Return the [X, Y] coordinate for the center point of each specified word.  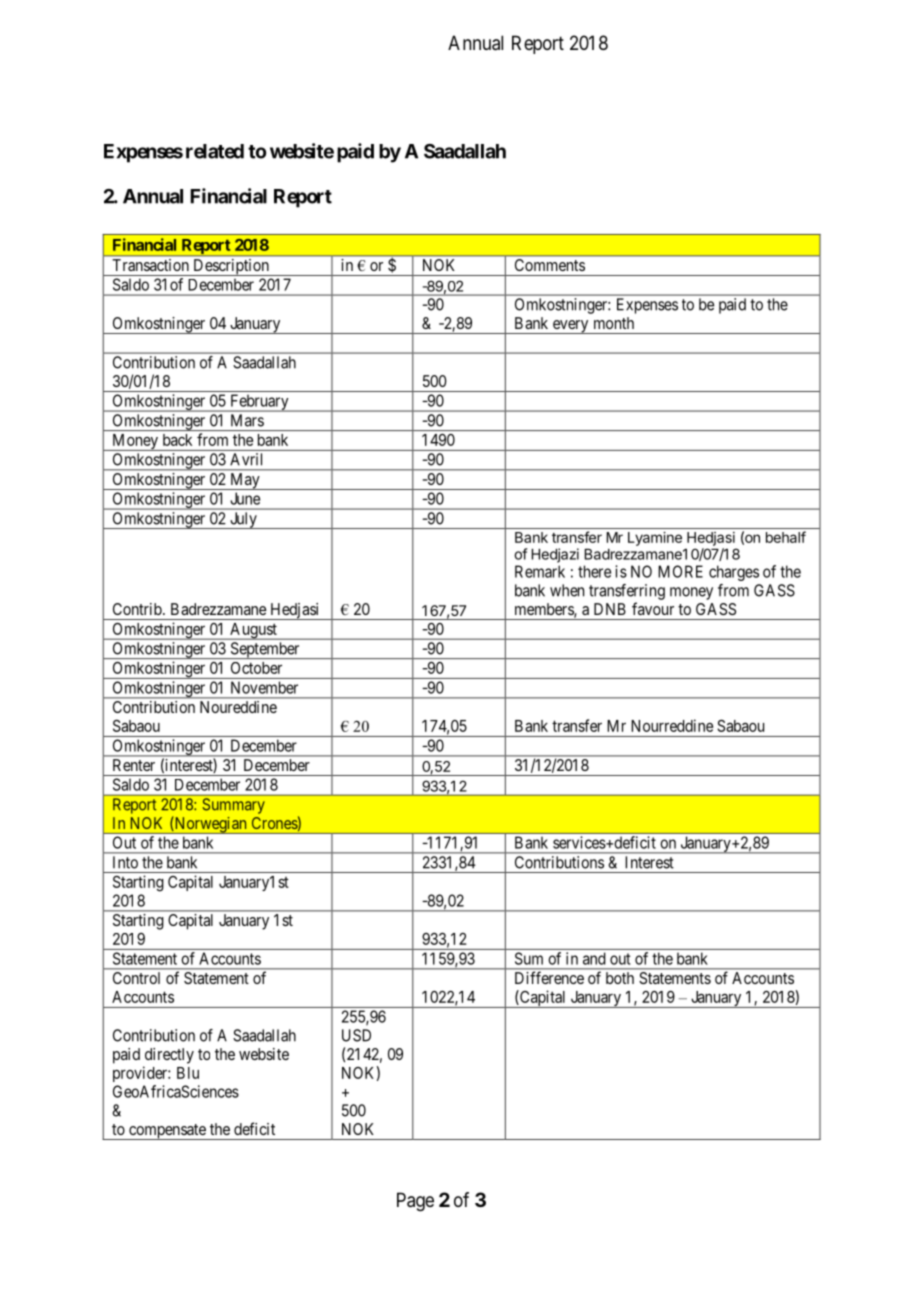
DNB [610, 609]
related [215, 151]
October [256, 668]
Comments [550, 265]
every [570, 327]
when [567, 590]
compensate [167, 1132]
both [620, 978]
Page [415, 1202]
